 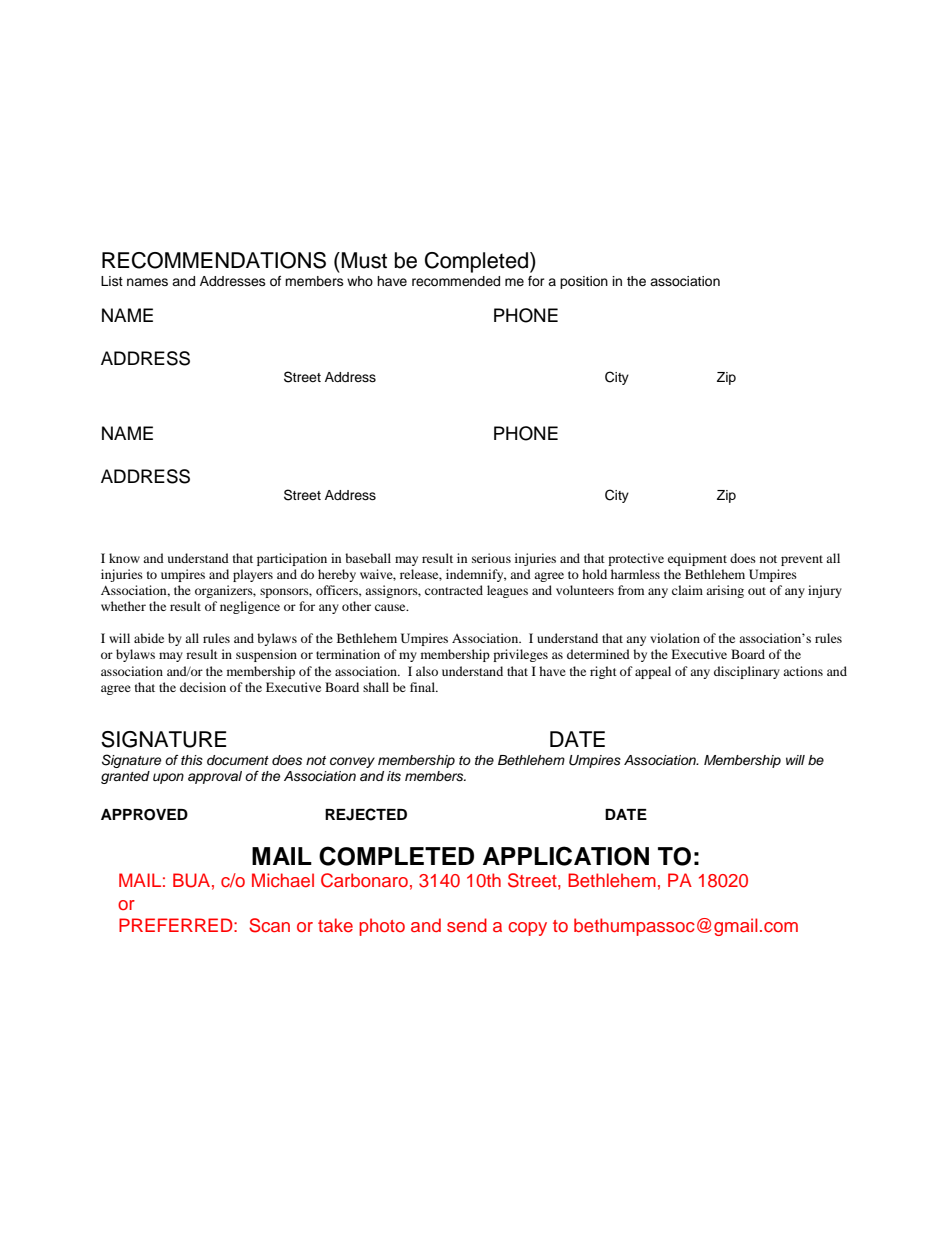 What do you see at coordinates (566, 856) in the screenshot?
I see `APPLICATION` at bounding box center [566, 856].
